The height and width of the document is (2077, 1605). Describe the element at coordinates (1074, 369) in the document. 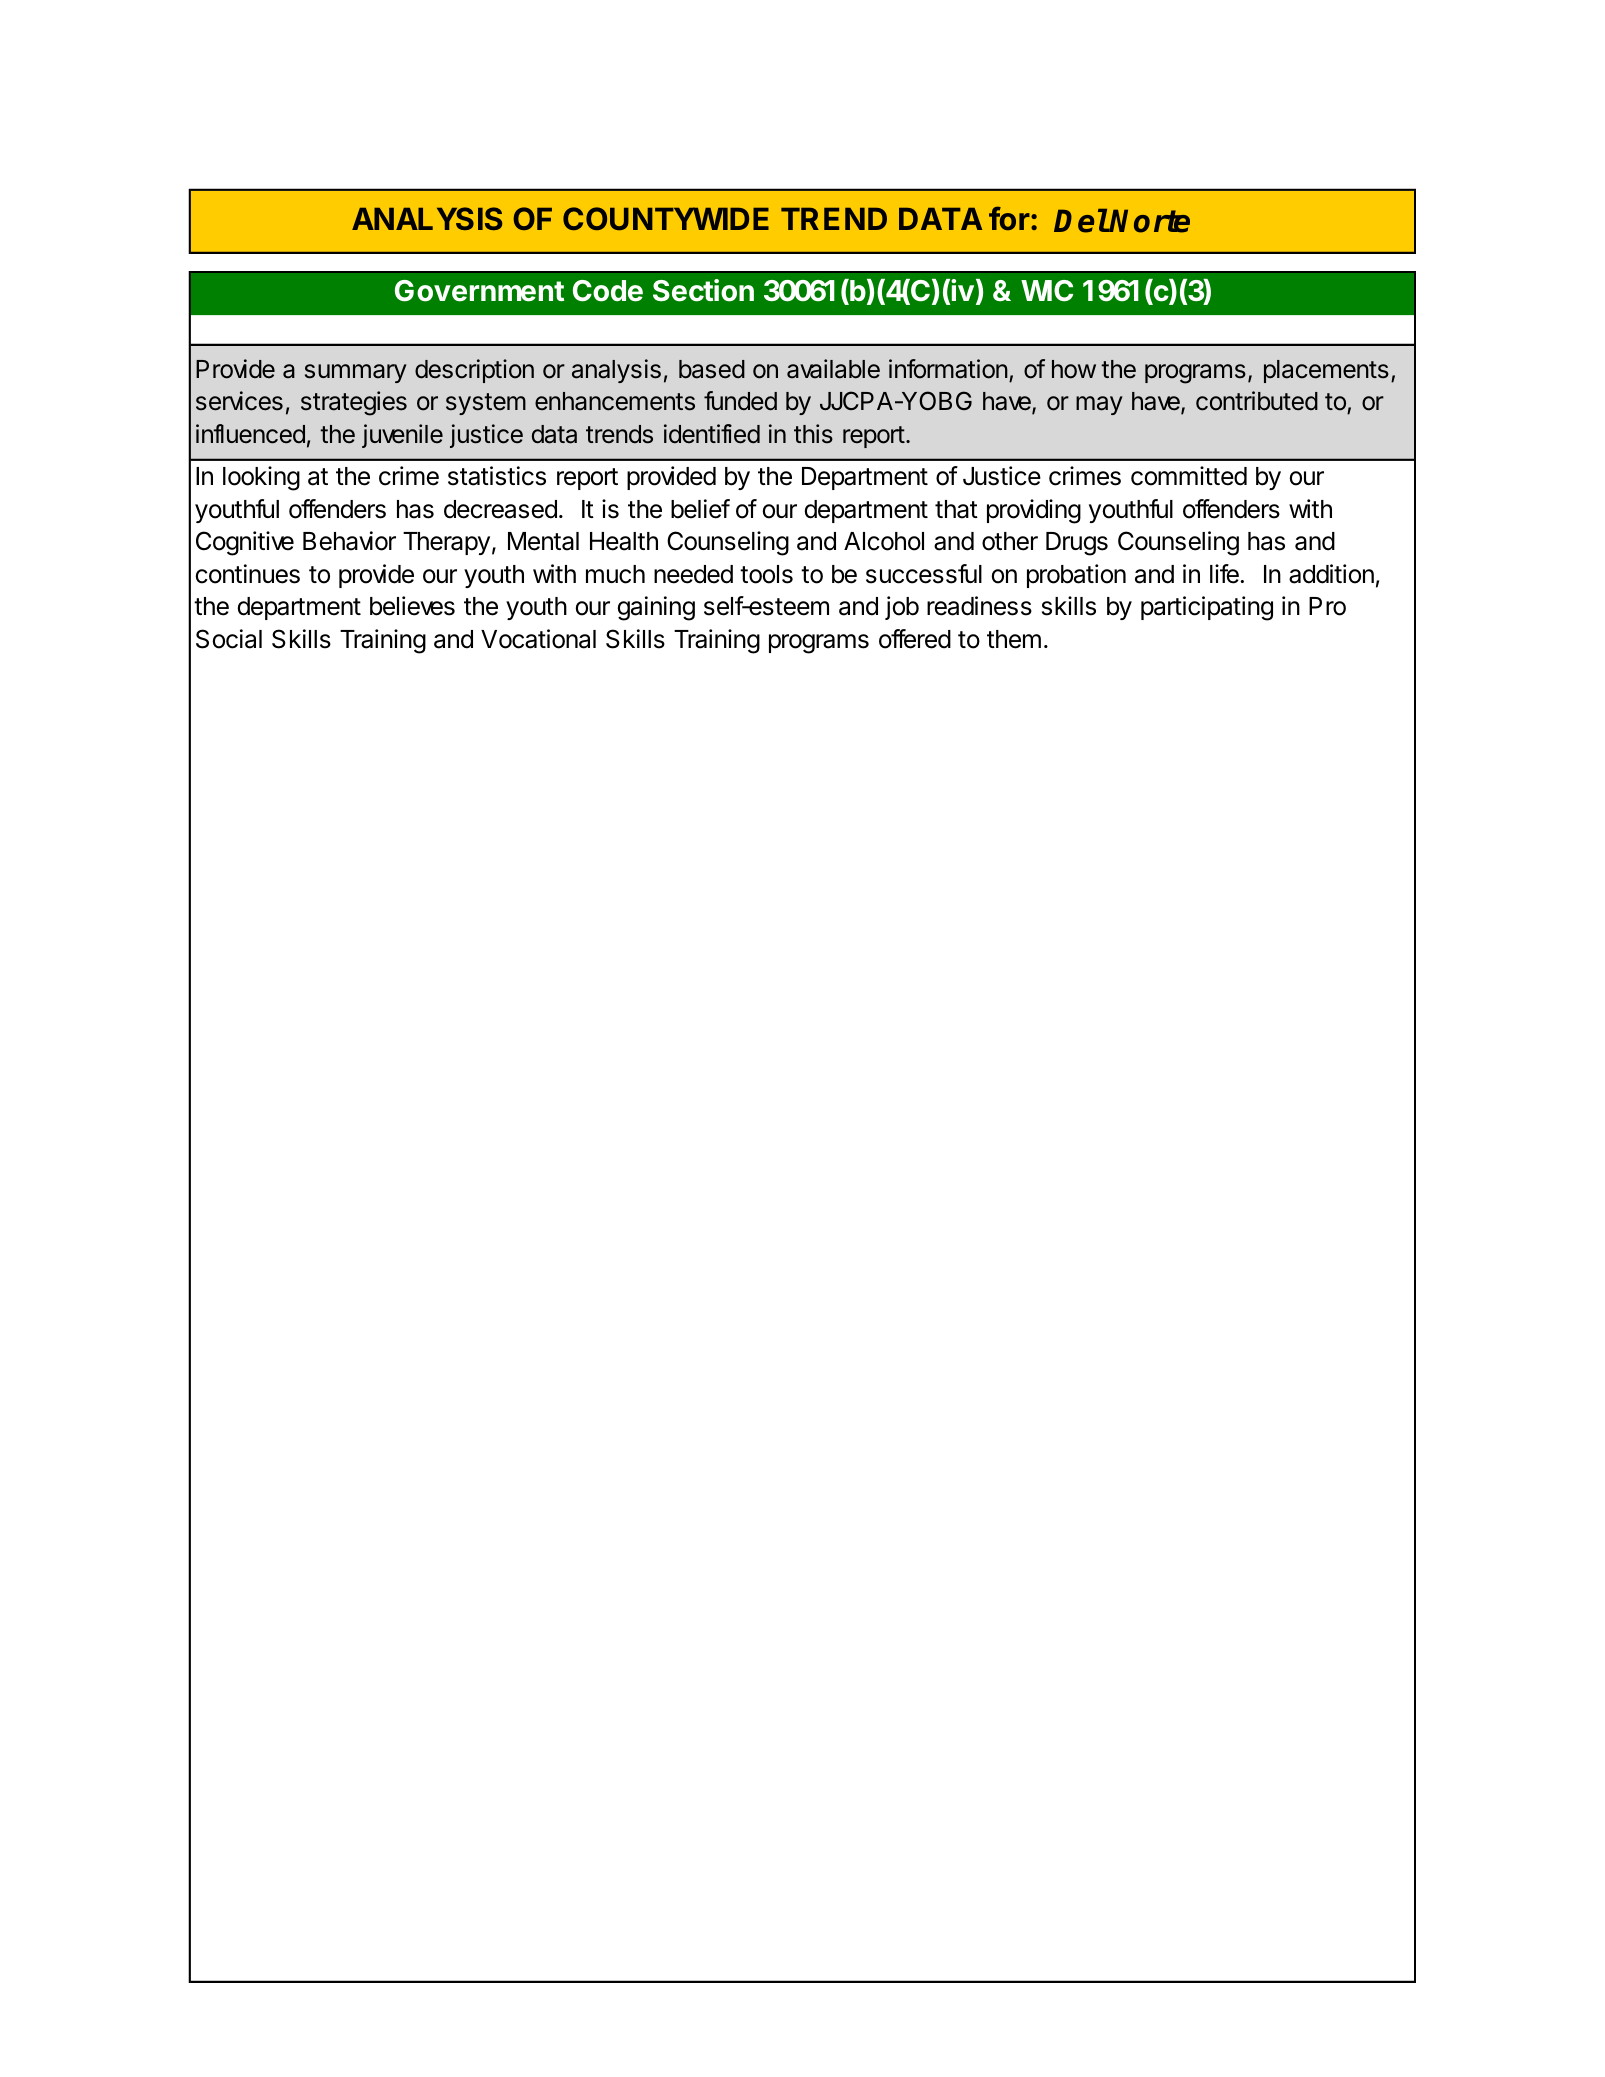

I see `how` at that location.
